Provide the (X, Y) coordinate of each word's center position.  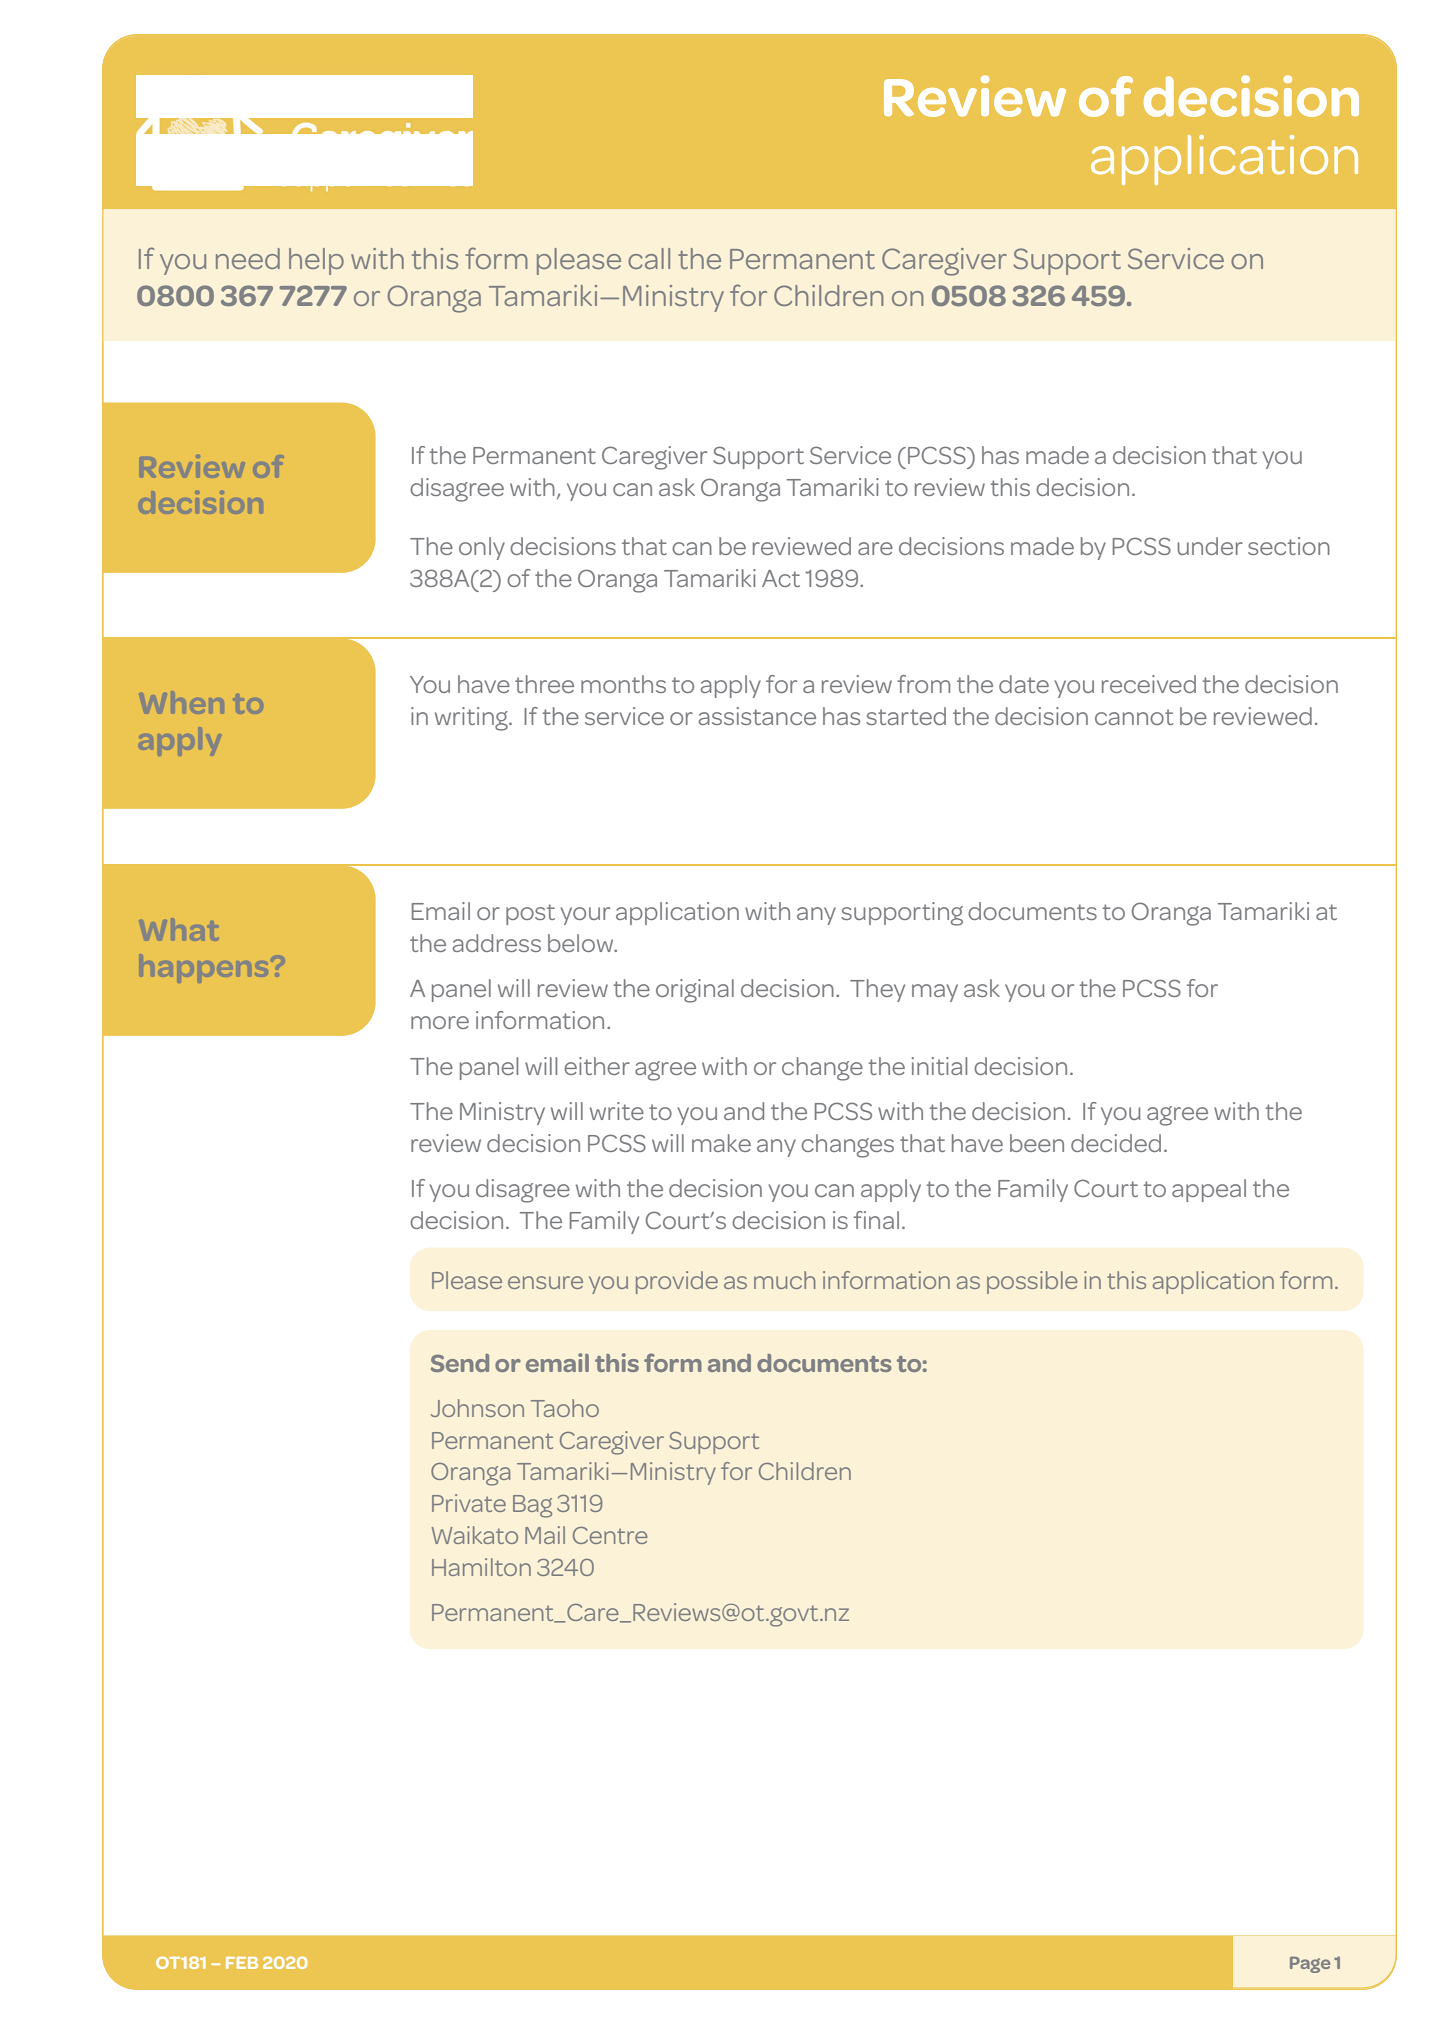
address (497, 943)
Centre (610, 1535)
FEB (242, 1963)
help (316, 261)
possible (1032, 1282)
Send (460, 1363)
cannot (1134, 717)
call (649, 258)
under (1210, 546)
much (784, 1280)
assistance (757, 716)
